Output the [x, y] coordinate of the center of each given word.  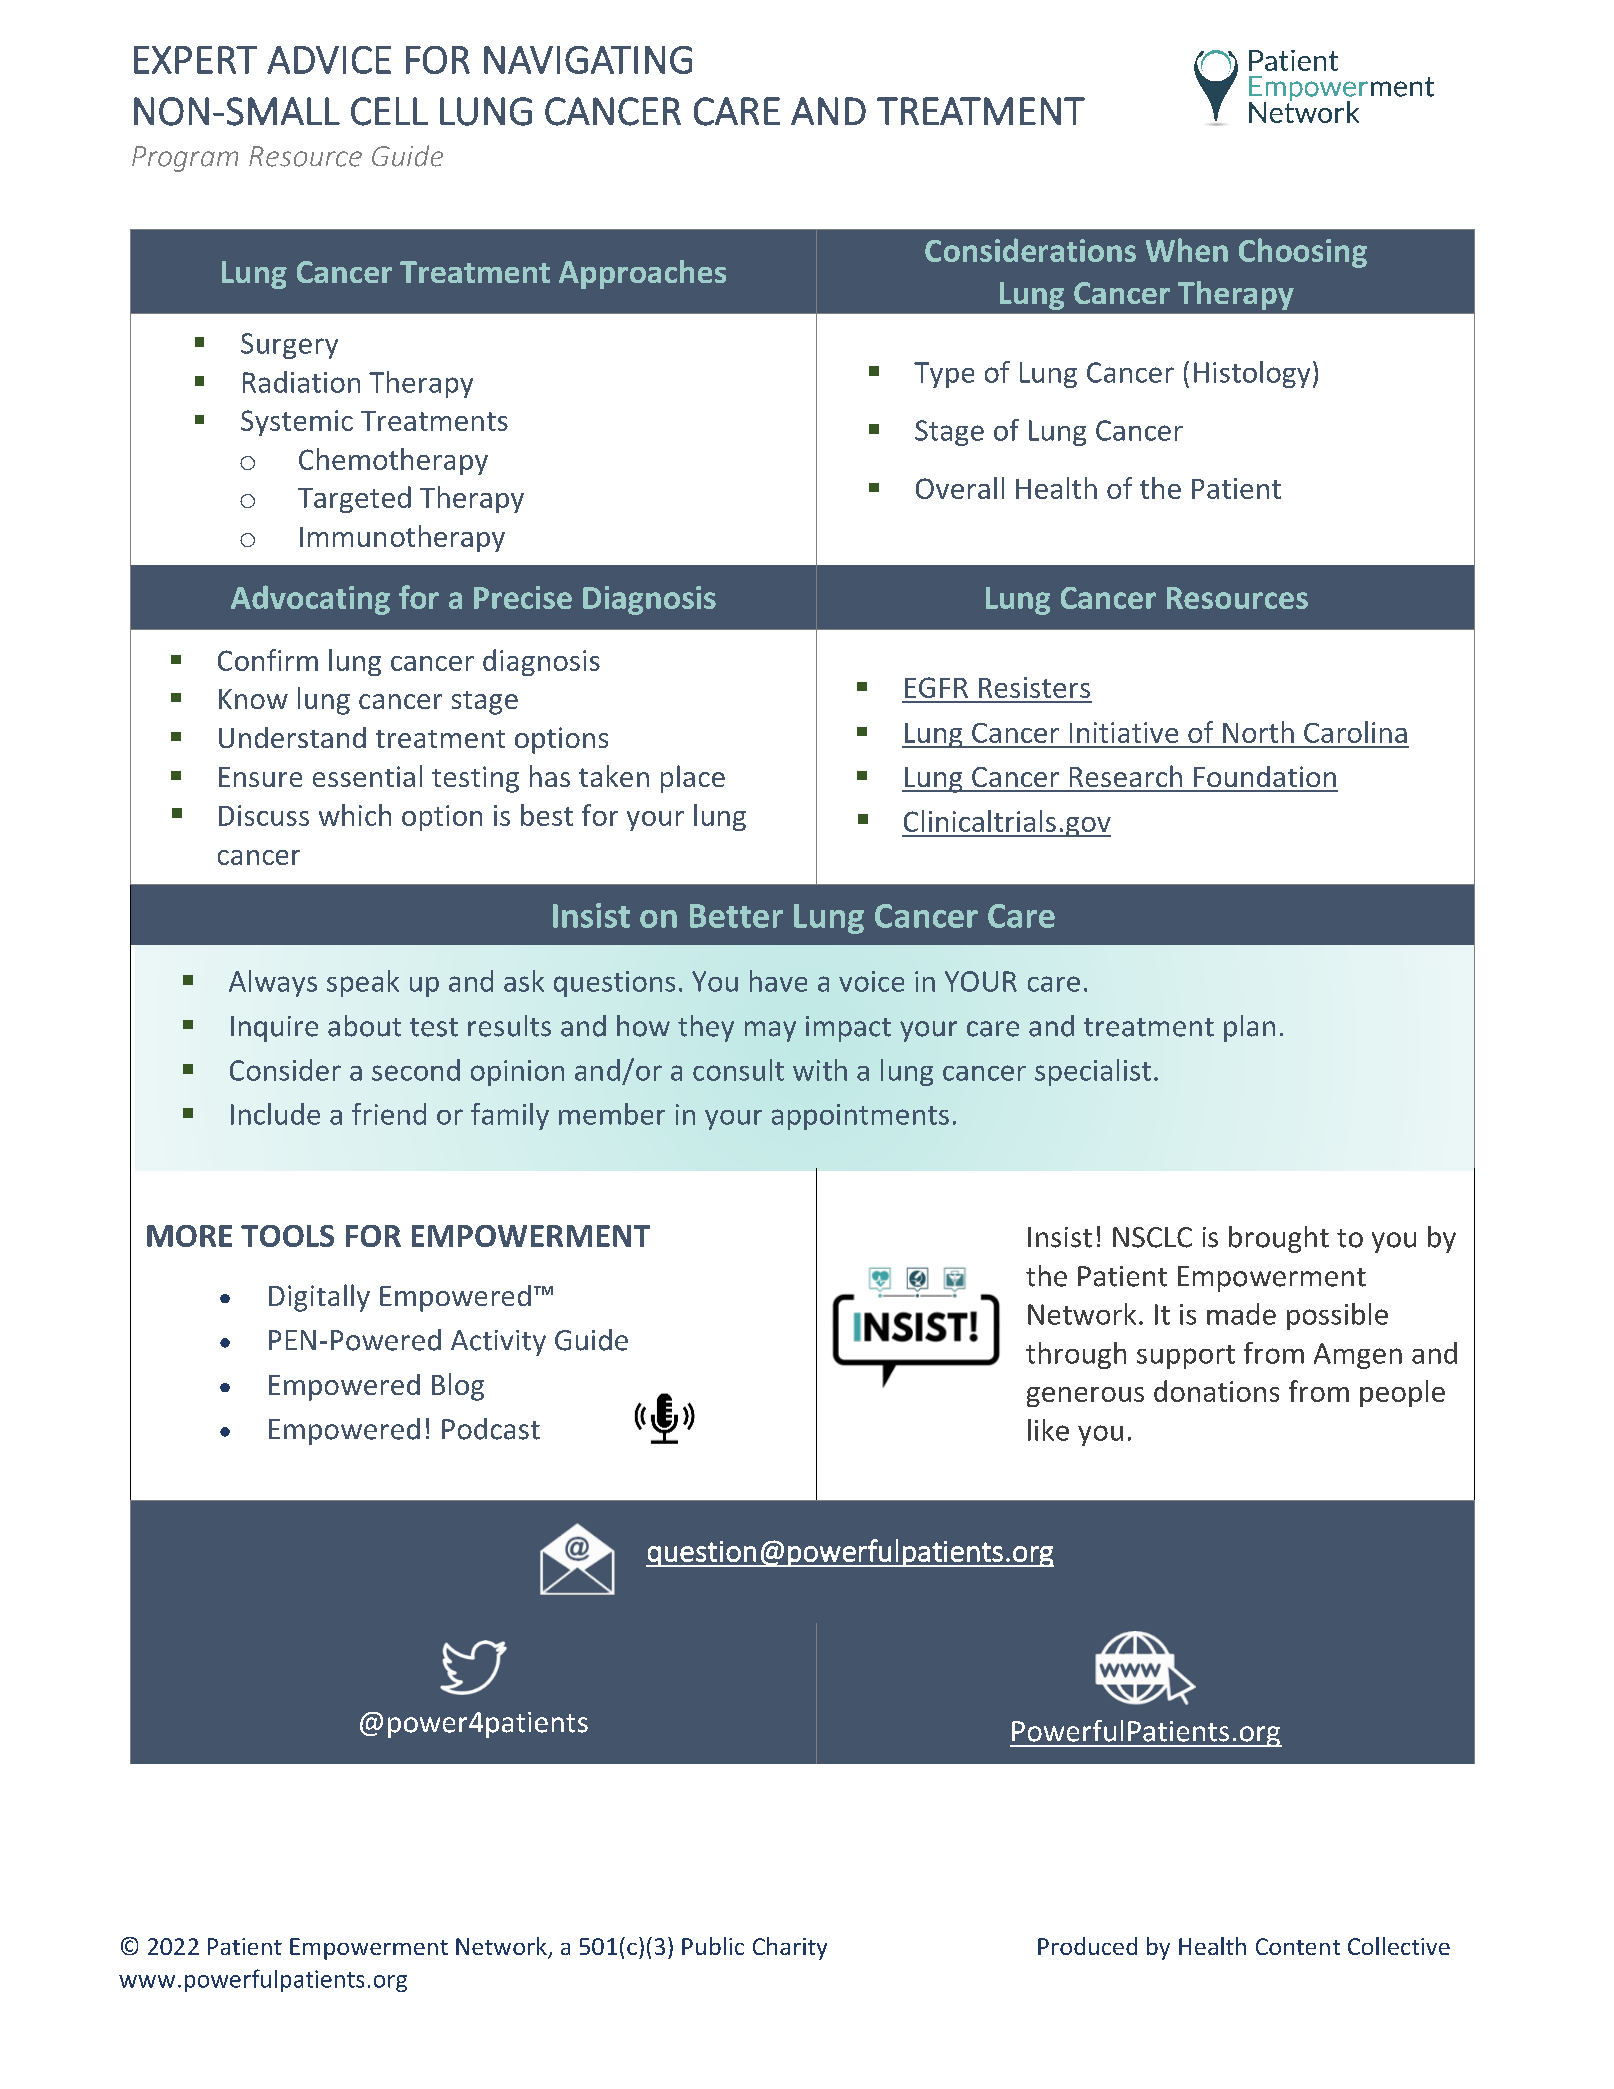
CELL [389, 111]
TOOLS [287, 1236]
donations [1216, 1391]
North [1258, 732]
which [355, 815]
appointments [860, 1117]
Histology [1252, 374]
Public [713, 1946]
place [693, 779]
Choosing [1303, 253]
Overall [960, 488]
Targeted [354, 499]
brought [1279, 1239]
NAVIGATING [588, 60]
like [1048, 1430]
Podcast [491, 1429]
